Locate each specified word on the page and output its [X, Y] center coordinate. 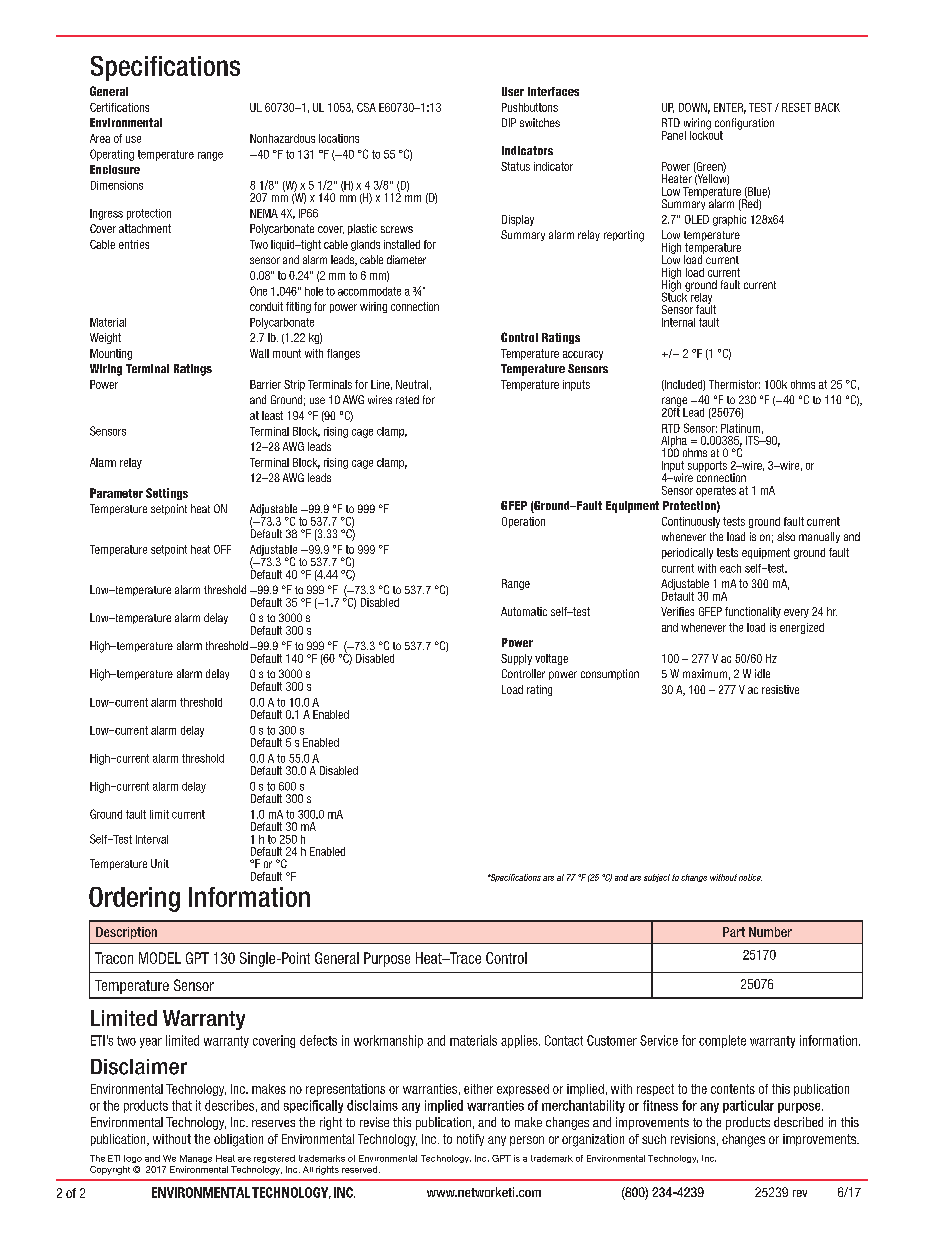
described [798, 1122]
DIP [509, 122]
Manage [196, 1159]
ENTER [730, 108]
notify [470, 1140]
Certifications [119, 107]
